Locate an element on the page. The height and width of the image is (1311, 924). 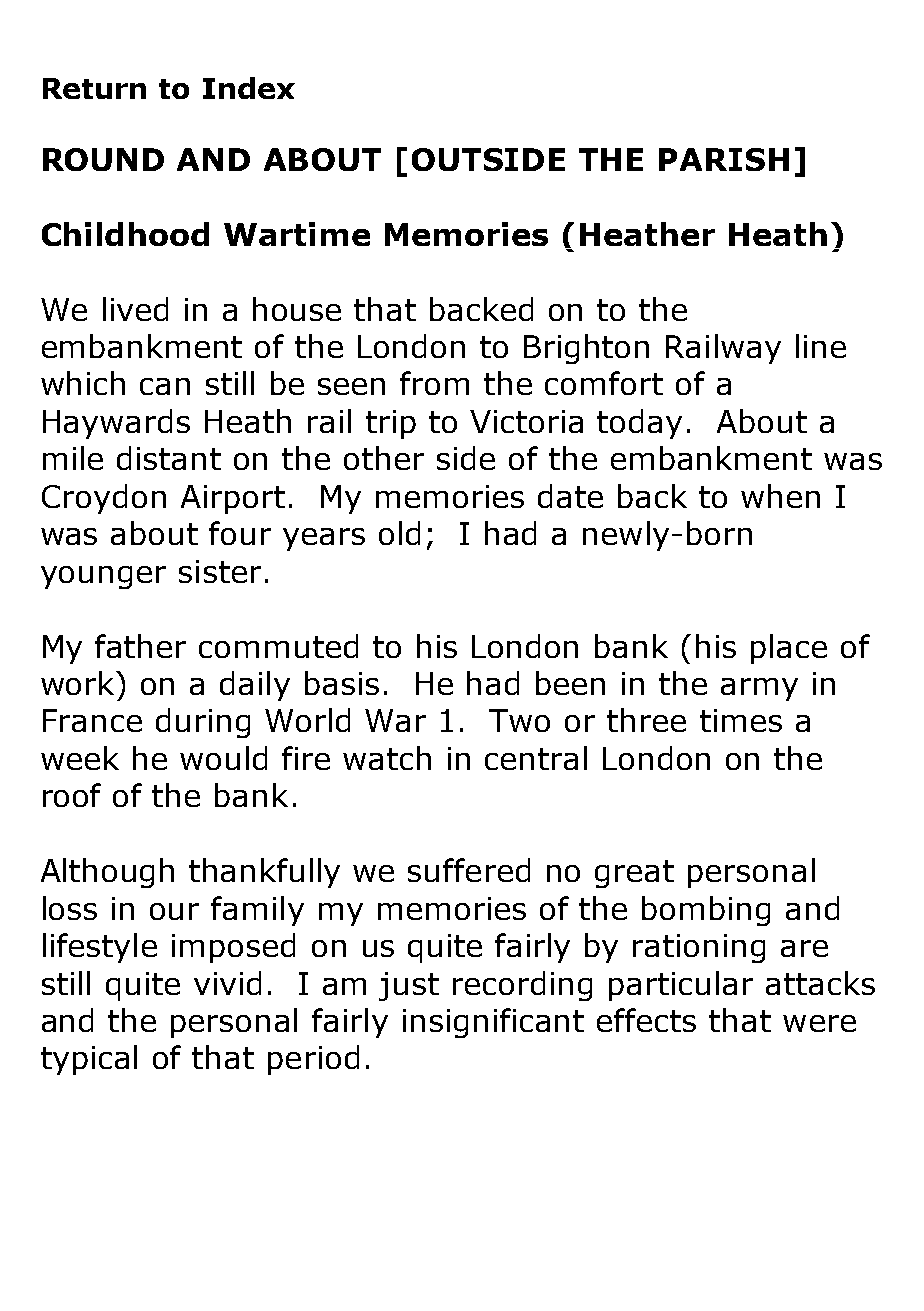
today is located at coordinates (639, 424).
